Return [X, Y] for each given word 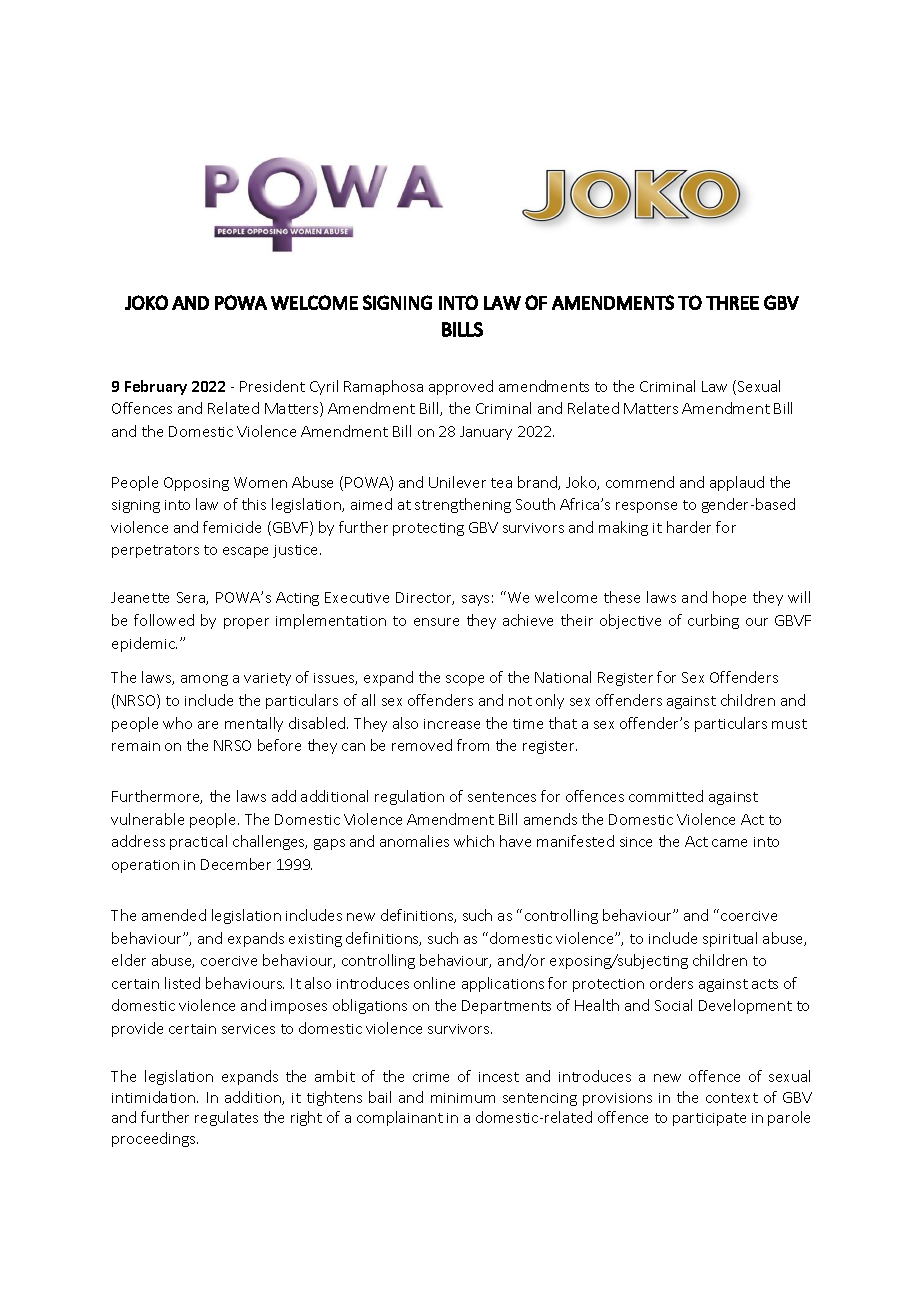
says [475, 600]
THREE [732, 303]
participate [709, 1119]
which [474, 841]
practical [198, 842]
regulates [226, 1118]
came [729, 843]
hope [729, 598]
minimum [463, 1098]
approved [461, 387]
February [156, 387]
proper [246, 623]
